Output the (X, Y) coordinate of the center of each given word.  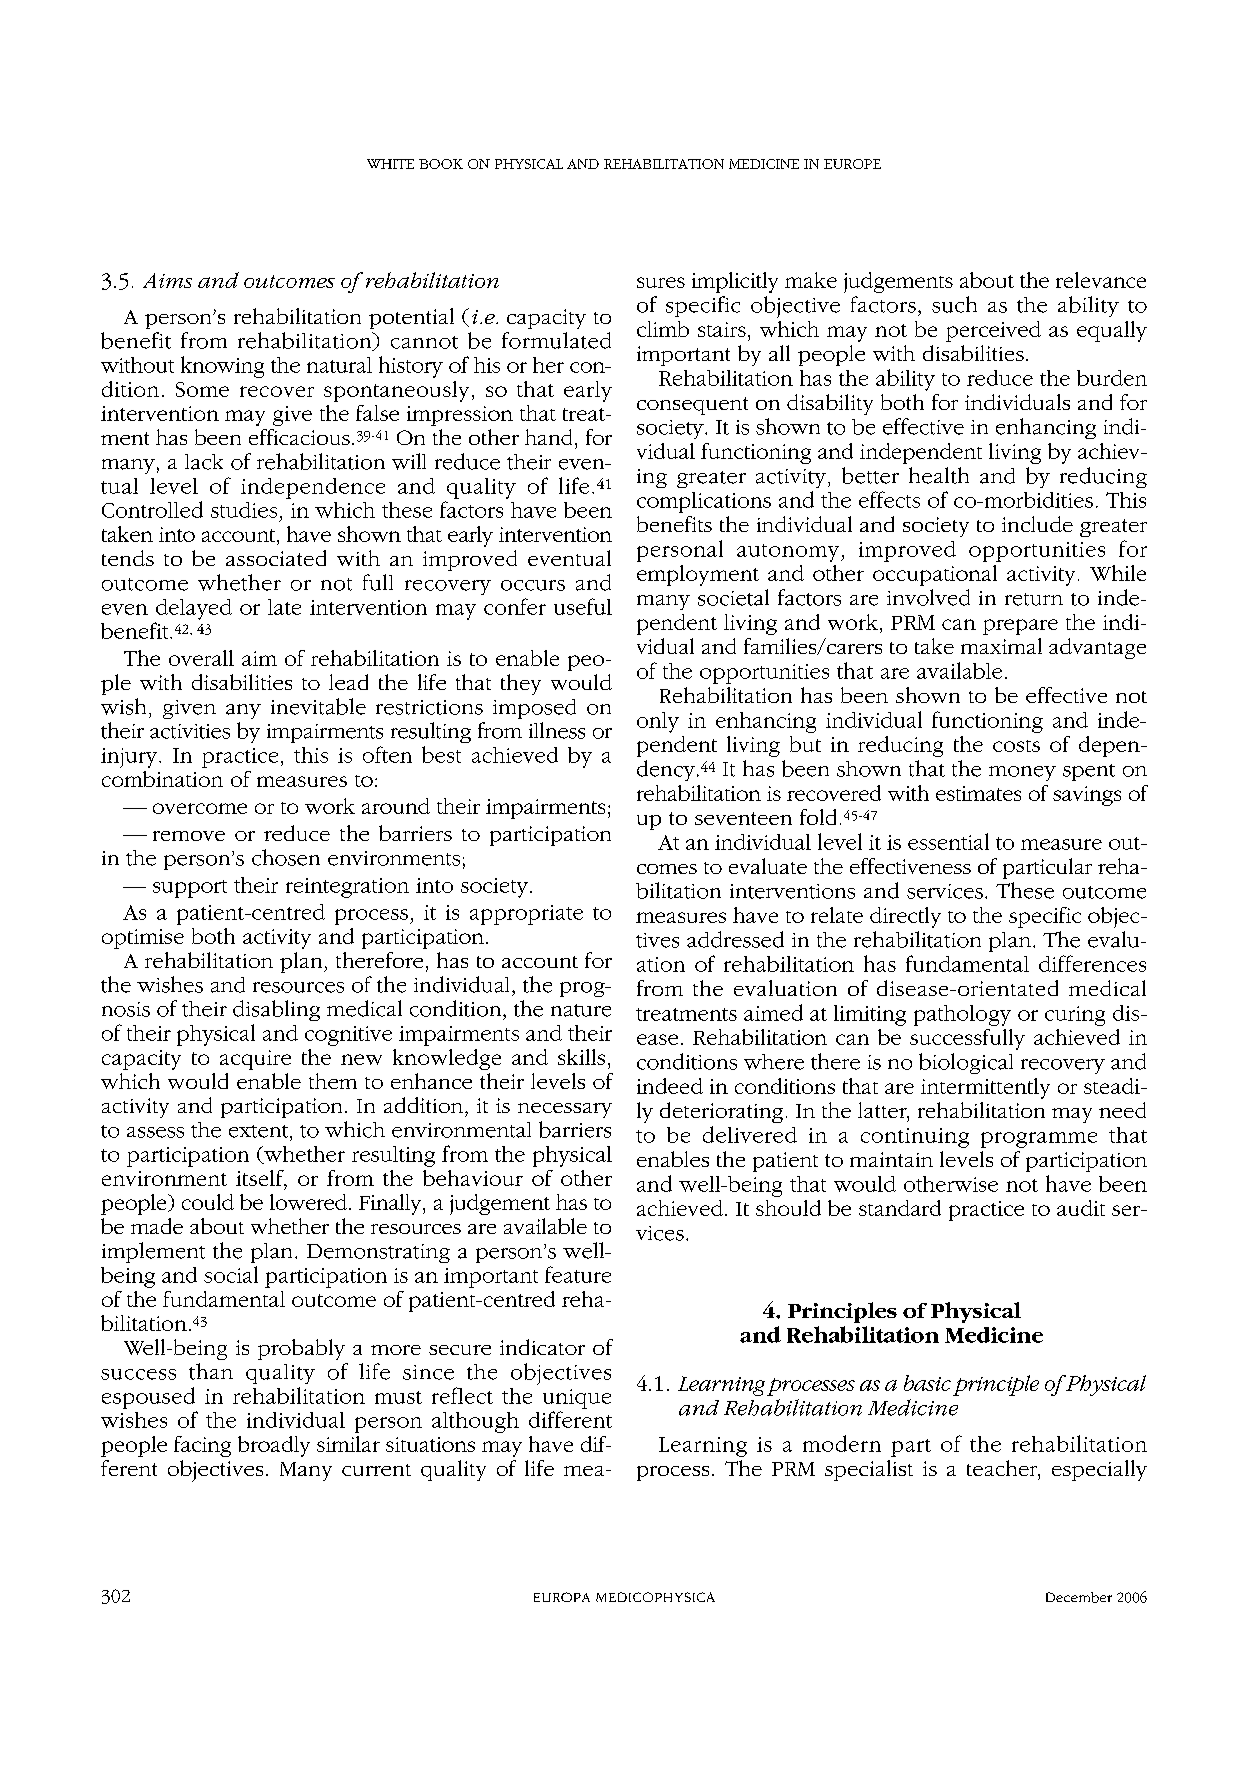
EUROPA (562, 1597)
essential (948, 841)
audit (1081, 1208)
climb (663, 329)
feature (578, 1274)
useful (583, 606)
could (208, 1202)
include (1037, 524)
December (1079, 1597)
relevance (1101, 280)
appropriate (526, 915)
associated (276, 558)
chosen (286, 857)
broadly (274, 1446)
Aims (167, 280)
